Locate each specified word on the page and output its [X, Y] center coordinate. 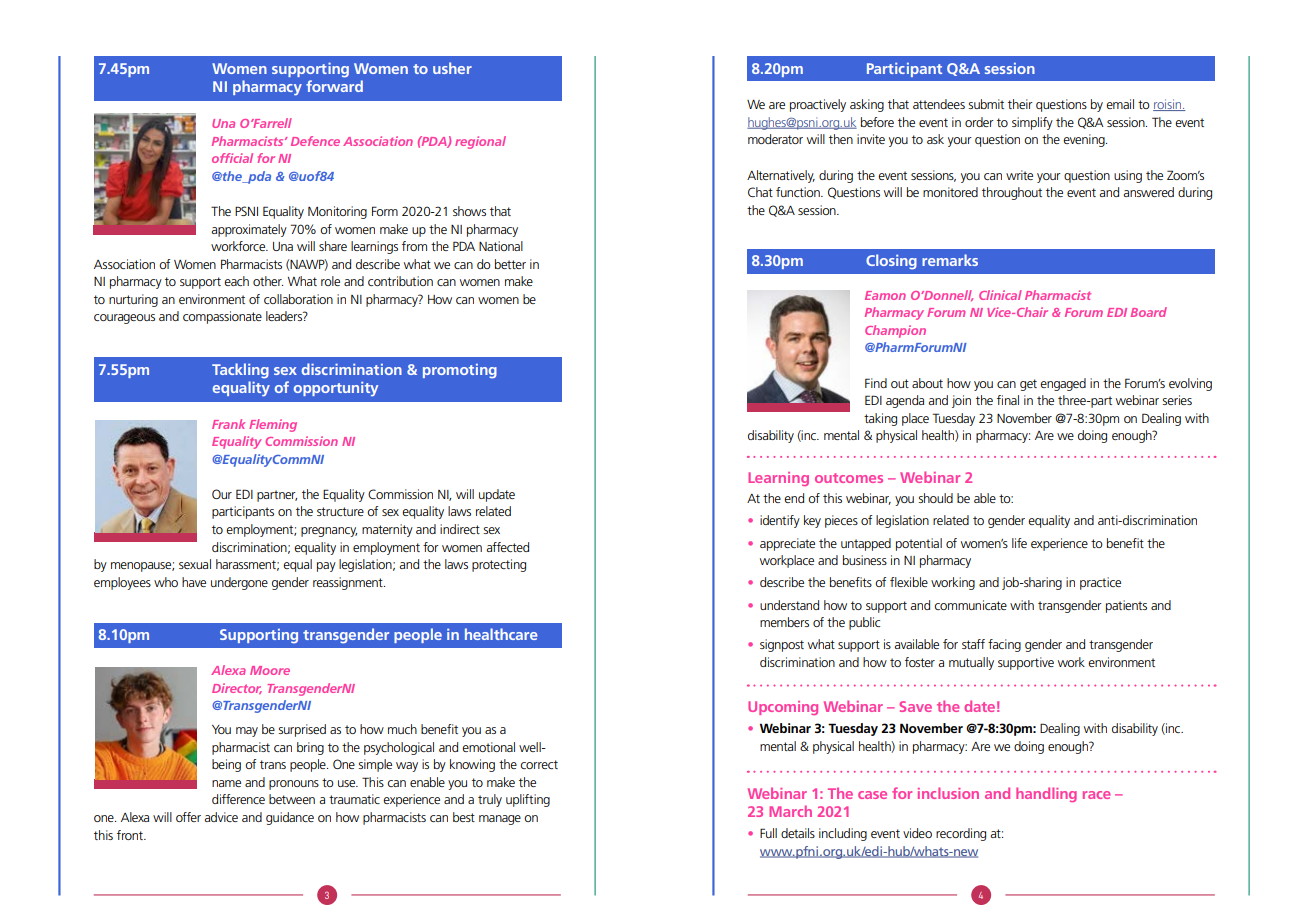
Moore [270, 670]
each [236, 281]
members [784, 622]
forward [334, 86]
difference [238, 799]
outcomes [849, 478]
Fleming [273, 425]
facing [1004, 645]
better [510, 264]
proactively [818, 105]
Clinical [1000, 295]
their [1020, 104]
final [1008, 400]
